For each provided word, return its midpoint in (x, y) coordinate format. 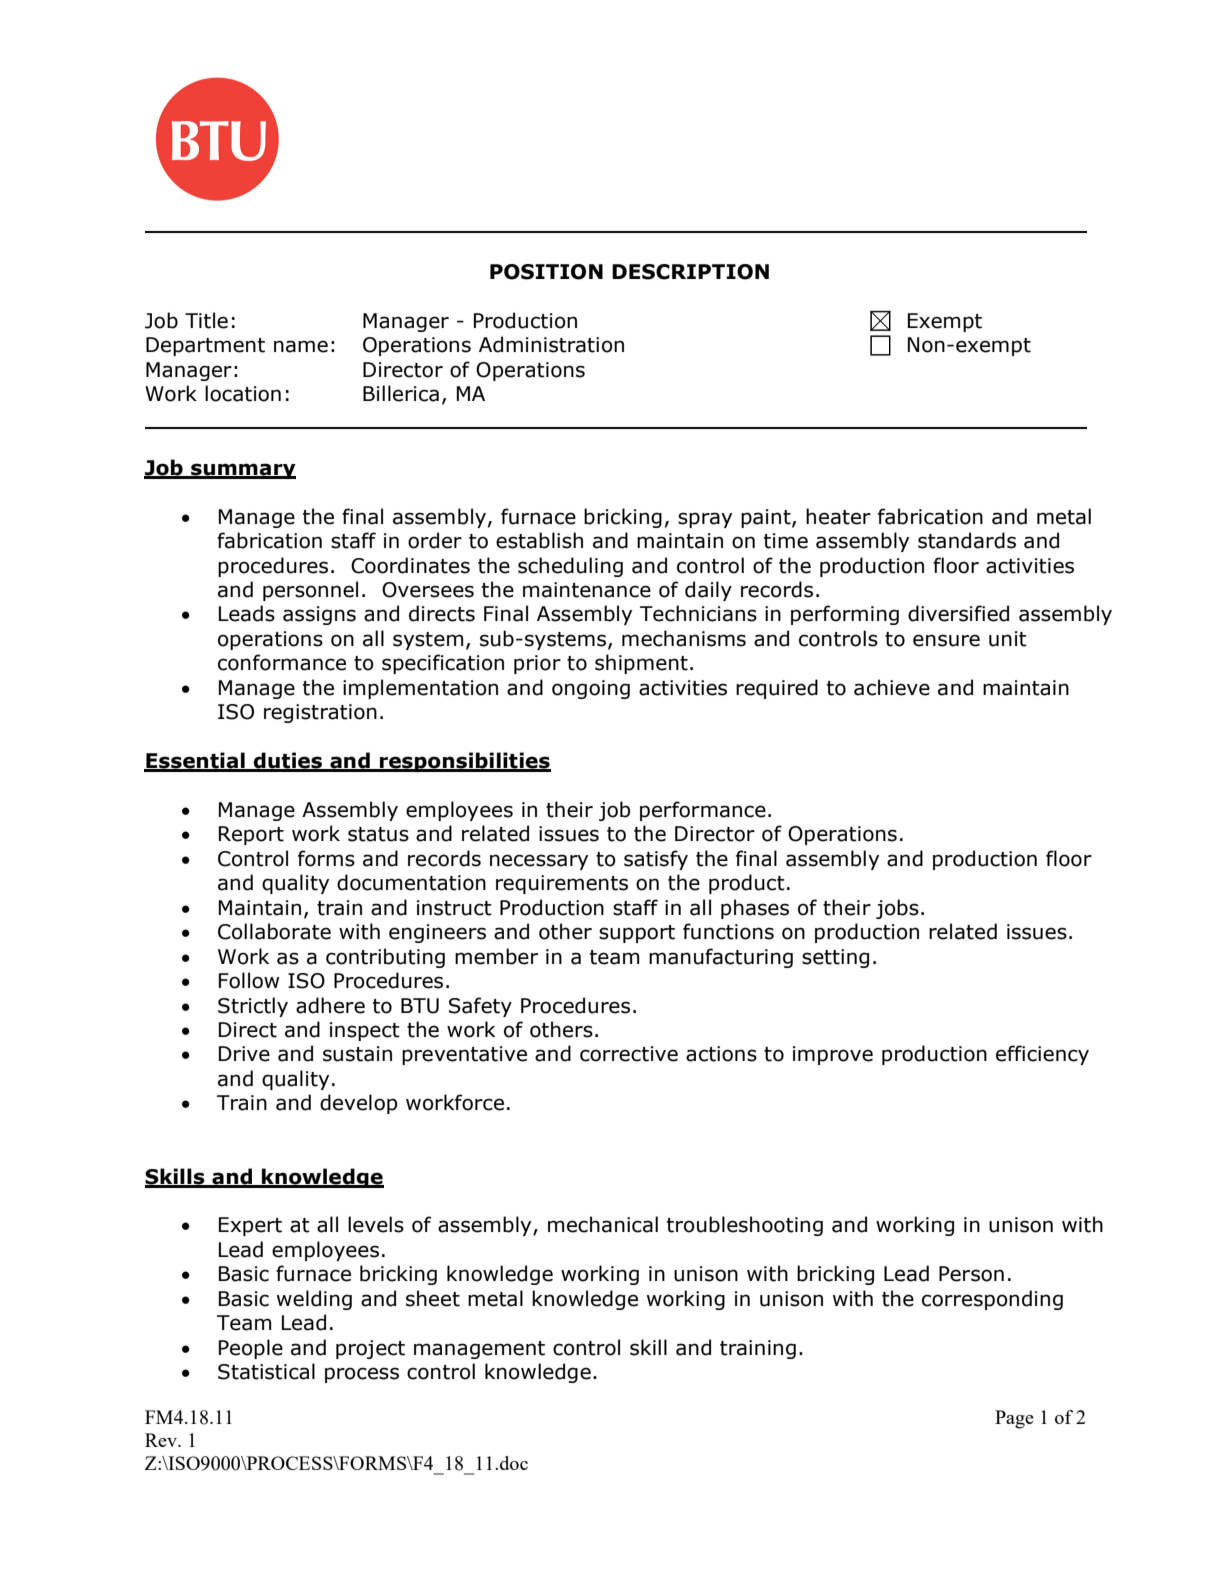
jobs (897, 909)
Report (251, 835)
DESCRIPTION (690, 272)
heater (838, 516)
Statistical (266, 1371)
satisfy (656, 860)
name (301, 346)
